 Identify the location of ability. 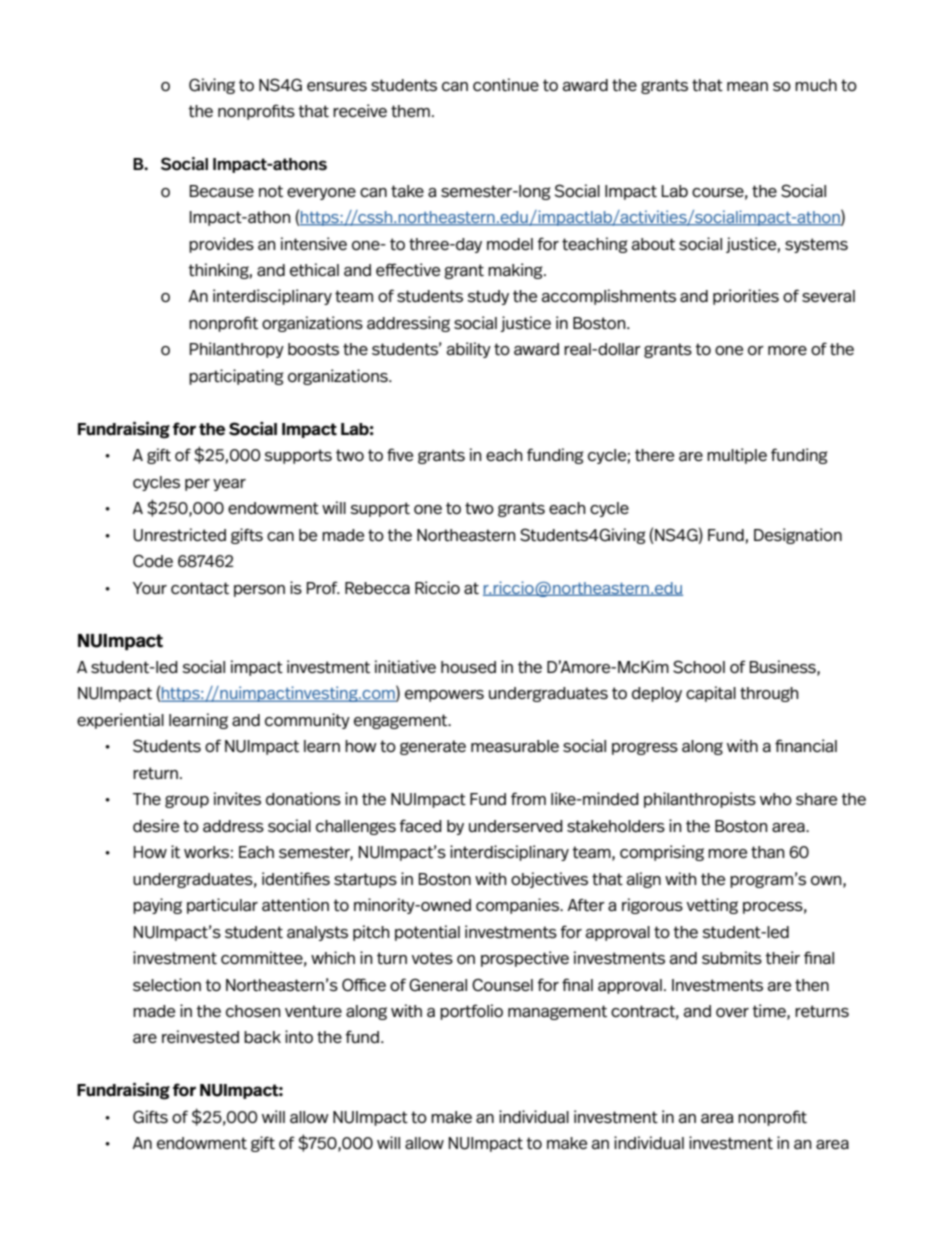
(469, 350).
